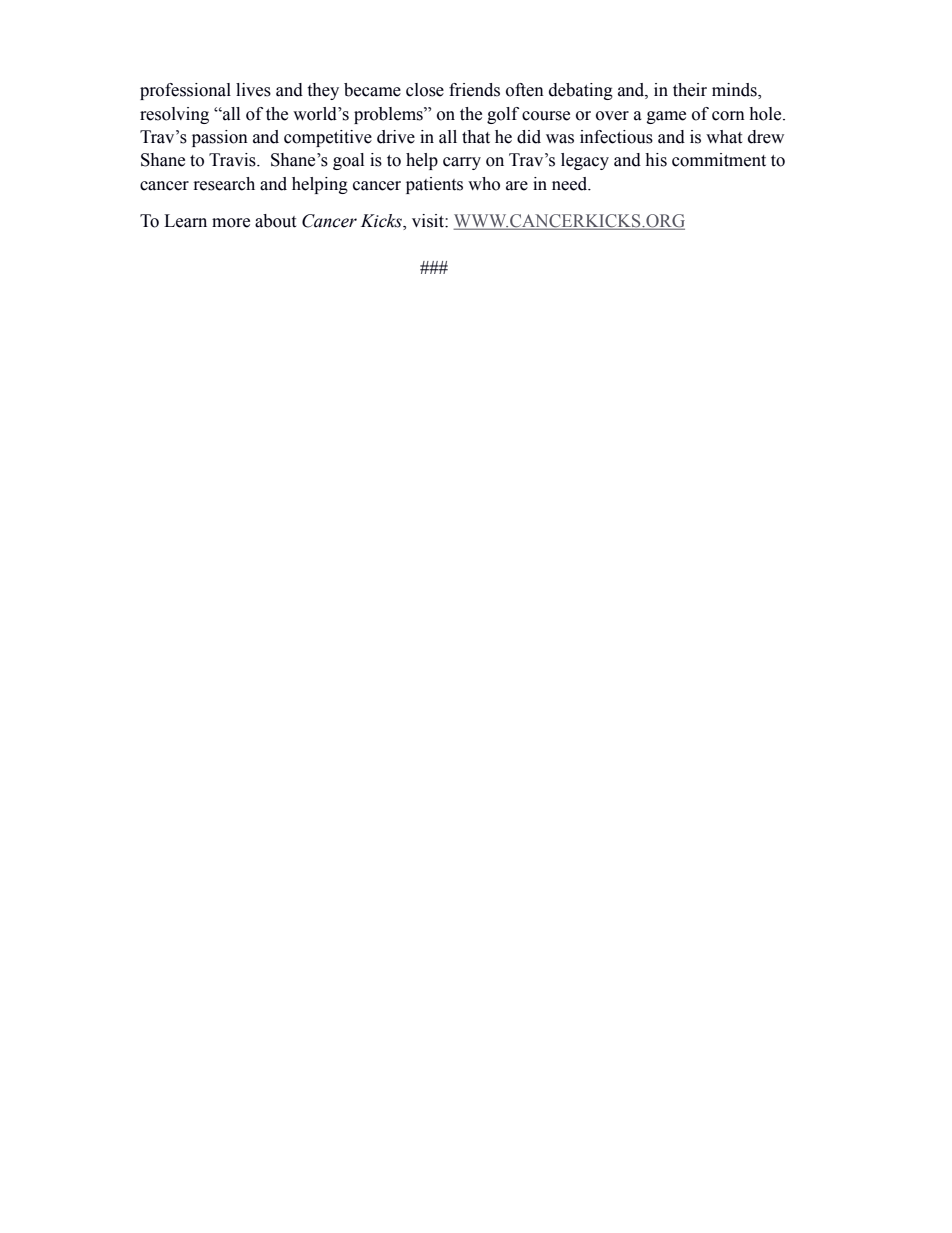 This document has width=952, height=1233. I want to click on that, so click(476, 137).
